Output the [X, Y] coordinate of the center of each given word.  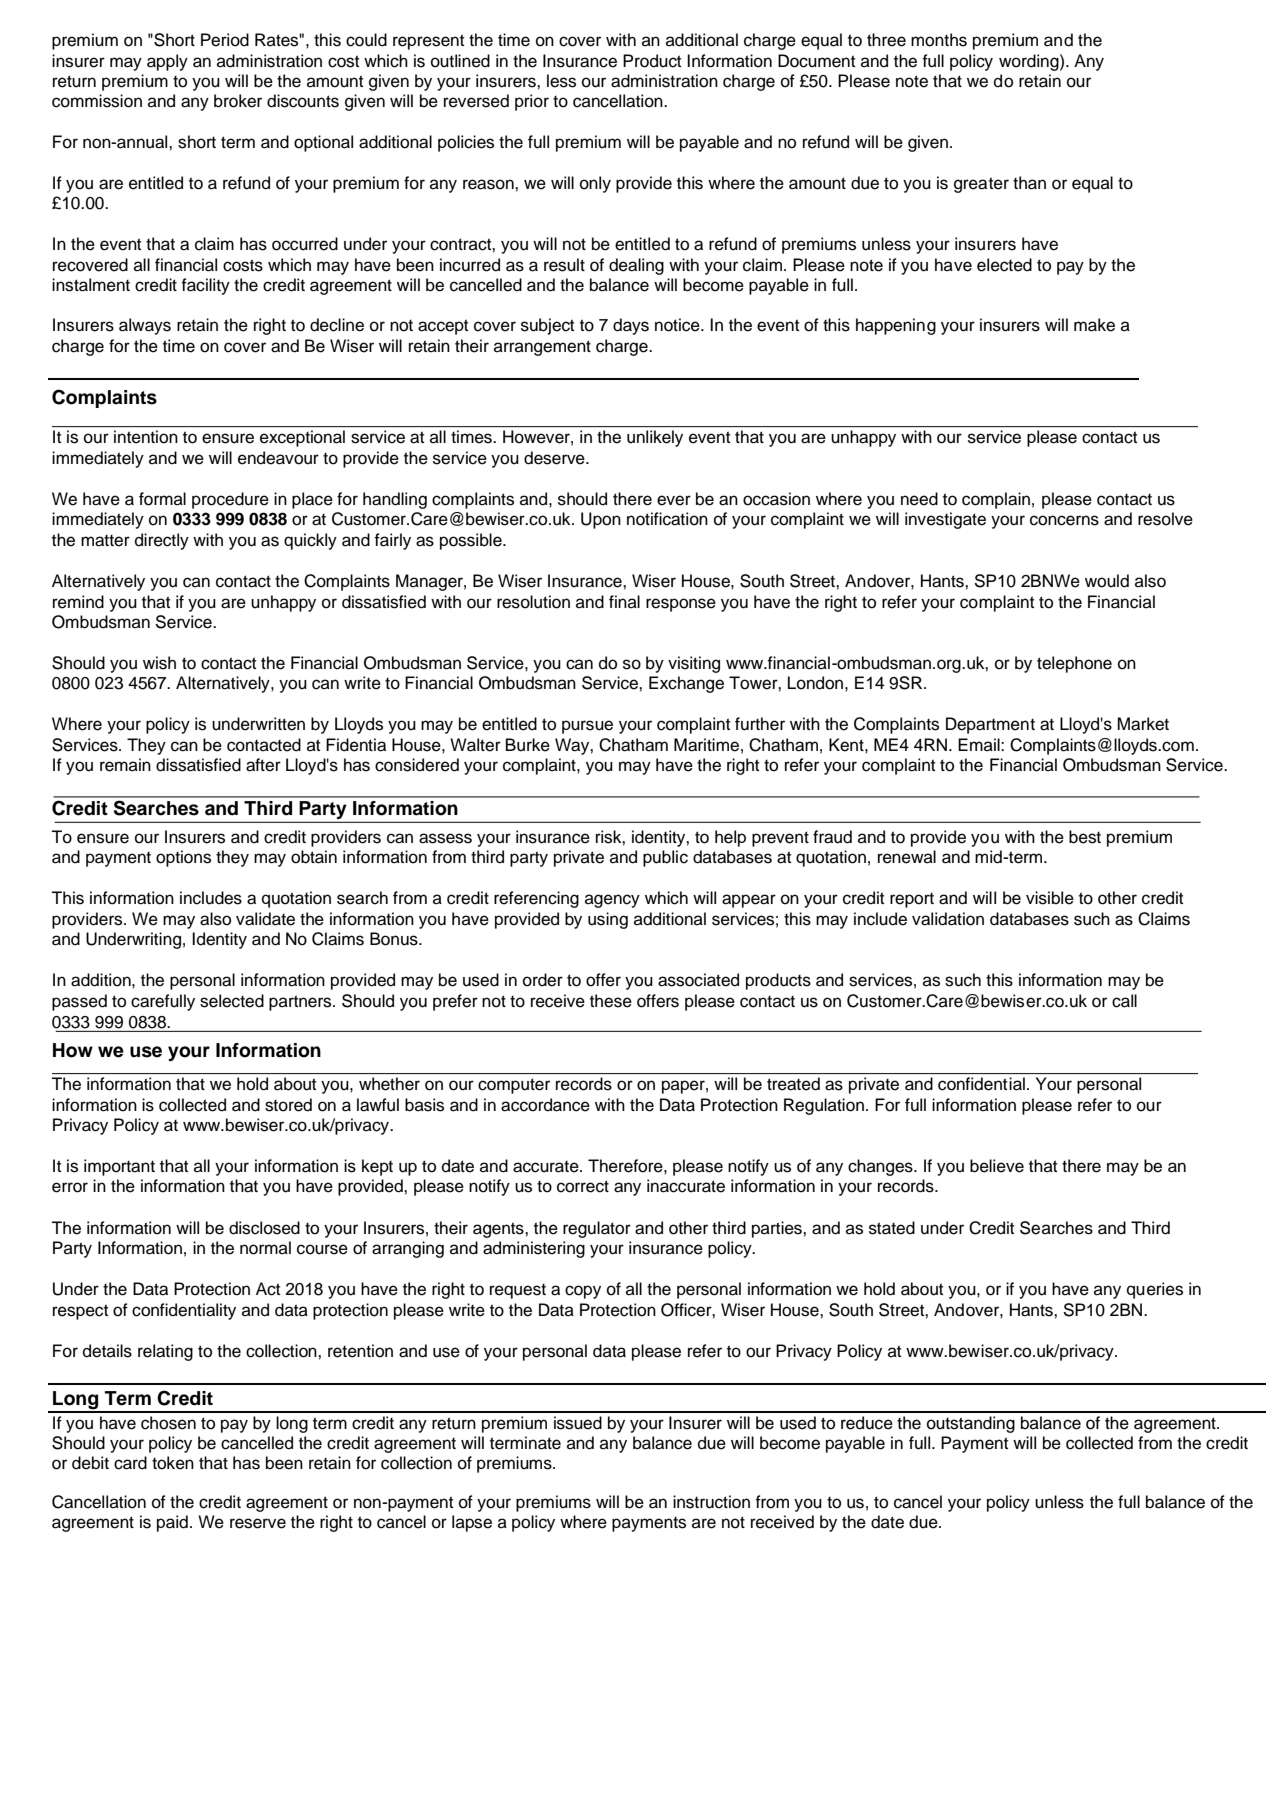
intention [145, 436]
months [939, 40]
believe [997, 1166]
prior [532, 102]
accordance [545, 1105]
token [173, 1463]
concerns [1064, 520]
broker [238, 101]
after [263, 765]
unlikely [655, 438]
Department [990, 725]
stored [288, 1105]
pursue [587, 727]
